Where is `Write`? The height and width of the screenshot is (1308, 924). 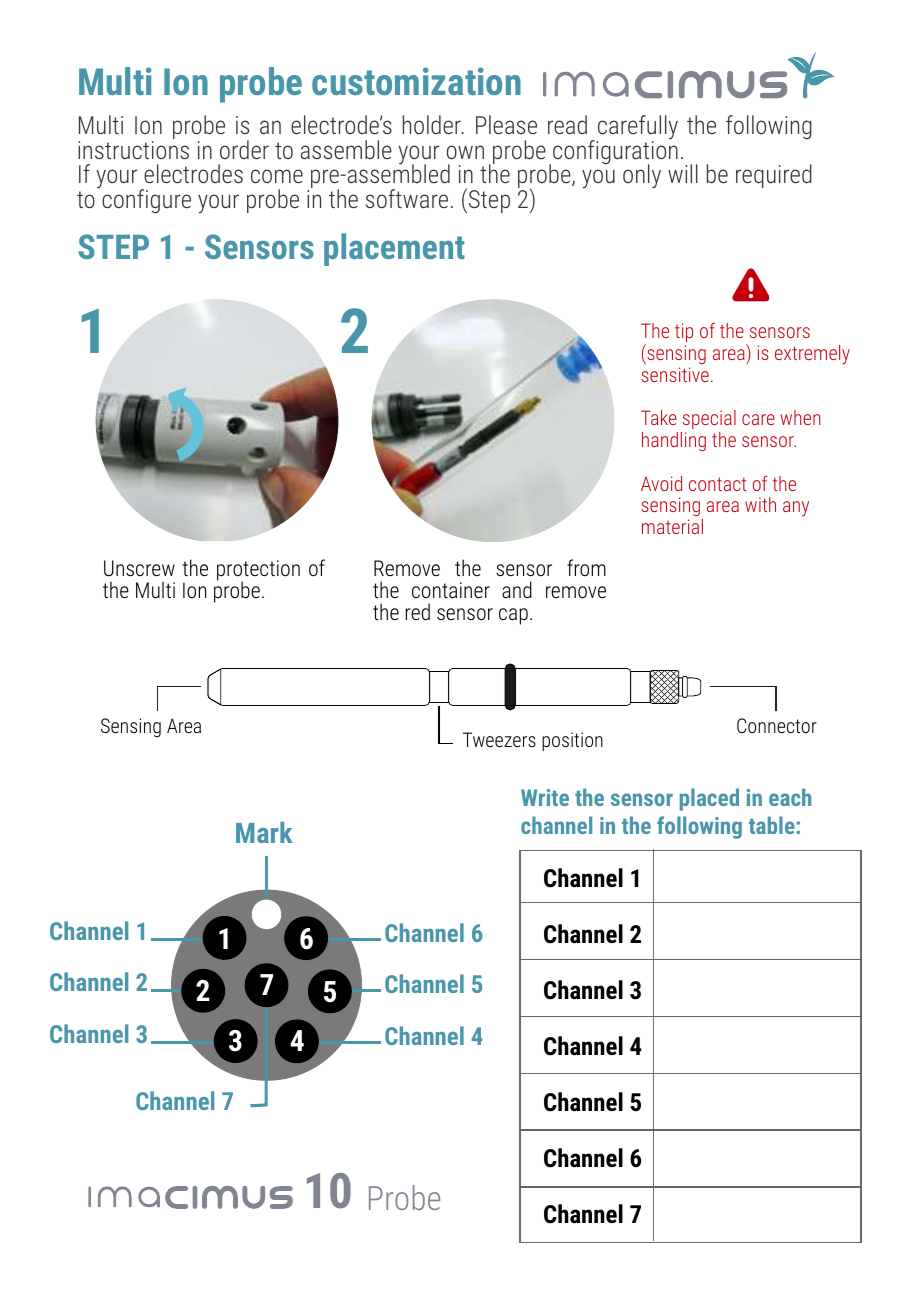 Write is located at coordinates (545, 797).
